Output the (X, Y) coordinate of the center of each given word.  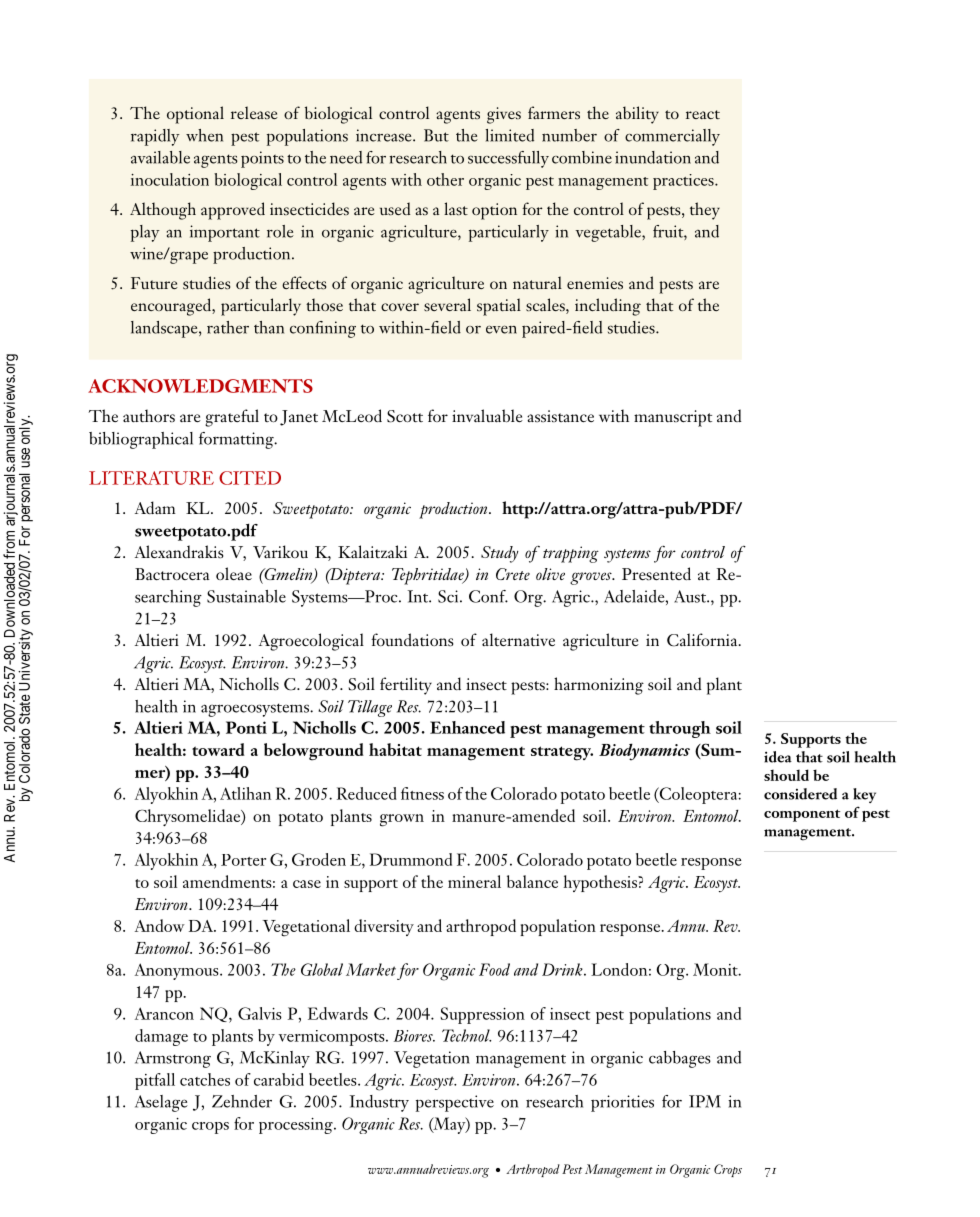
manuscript (673, 418)
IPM (705, 1101)
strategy (562, 753)
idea (778, 757)
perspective (455, 1103)
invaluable (487, 415)
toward (218, 749)
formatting (237, 440)
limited (509, 135)
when (204, 135)
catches (205, 1079)
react (703, 114)
